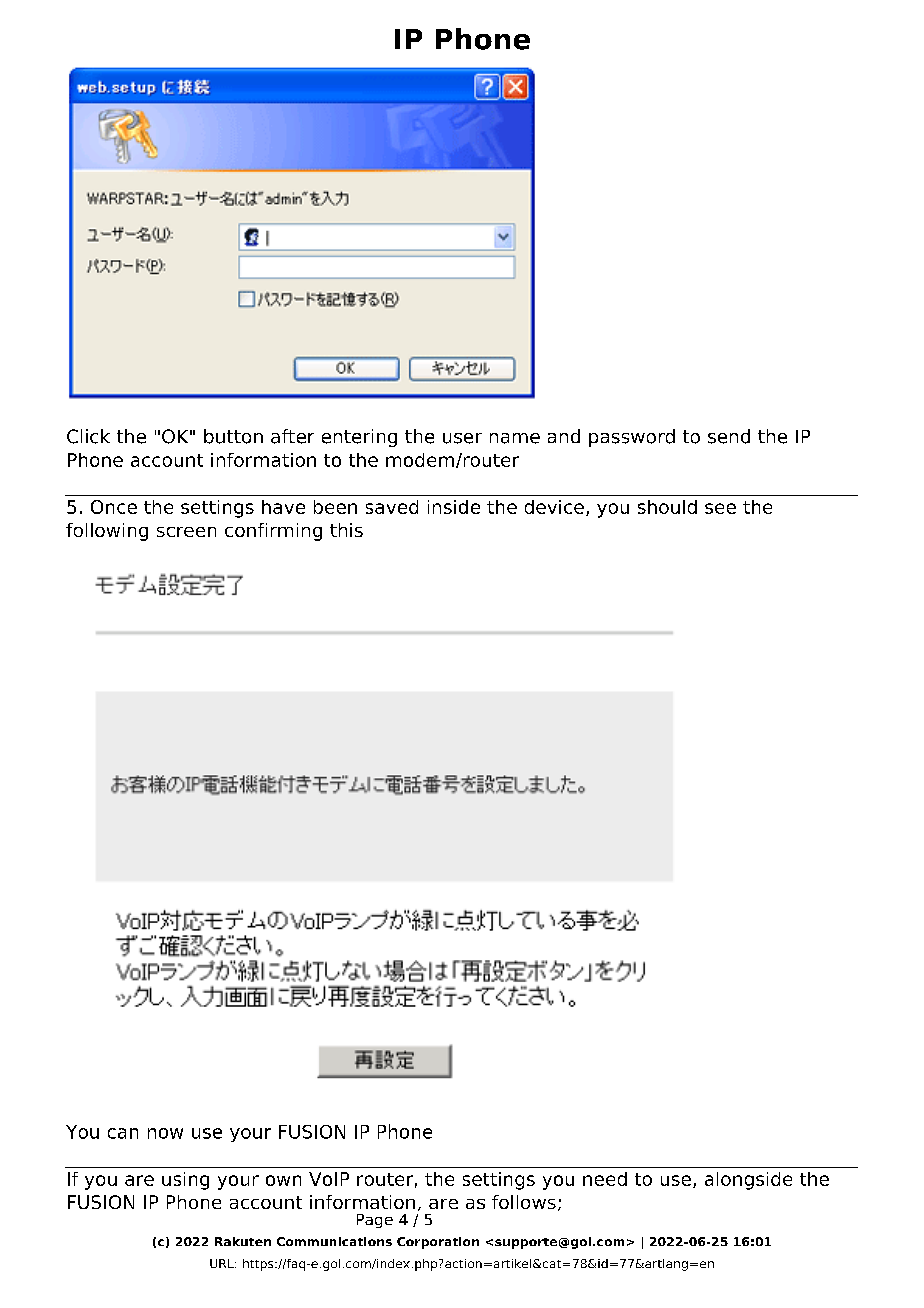  I want to click on Click, so click(88, 436).
